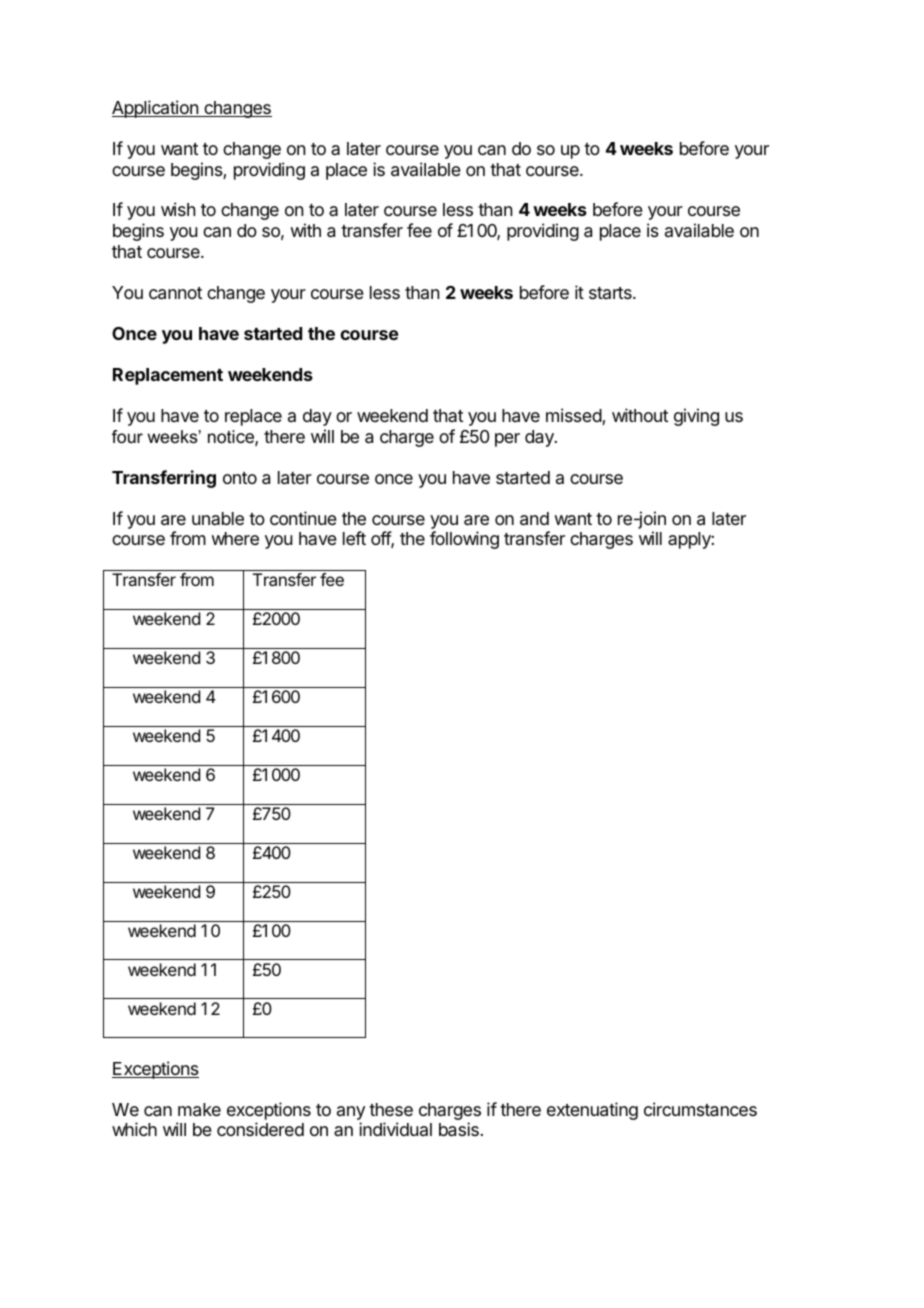 The image size is (924, 1308). Describe the element at coordinates (156, 109) in the screenshot. I see `Application` at that location.
